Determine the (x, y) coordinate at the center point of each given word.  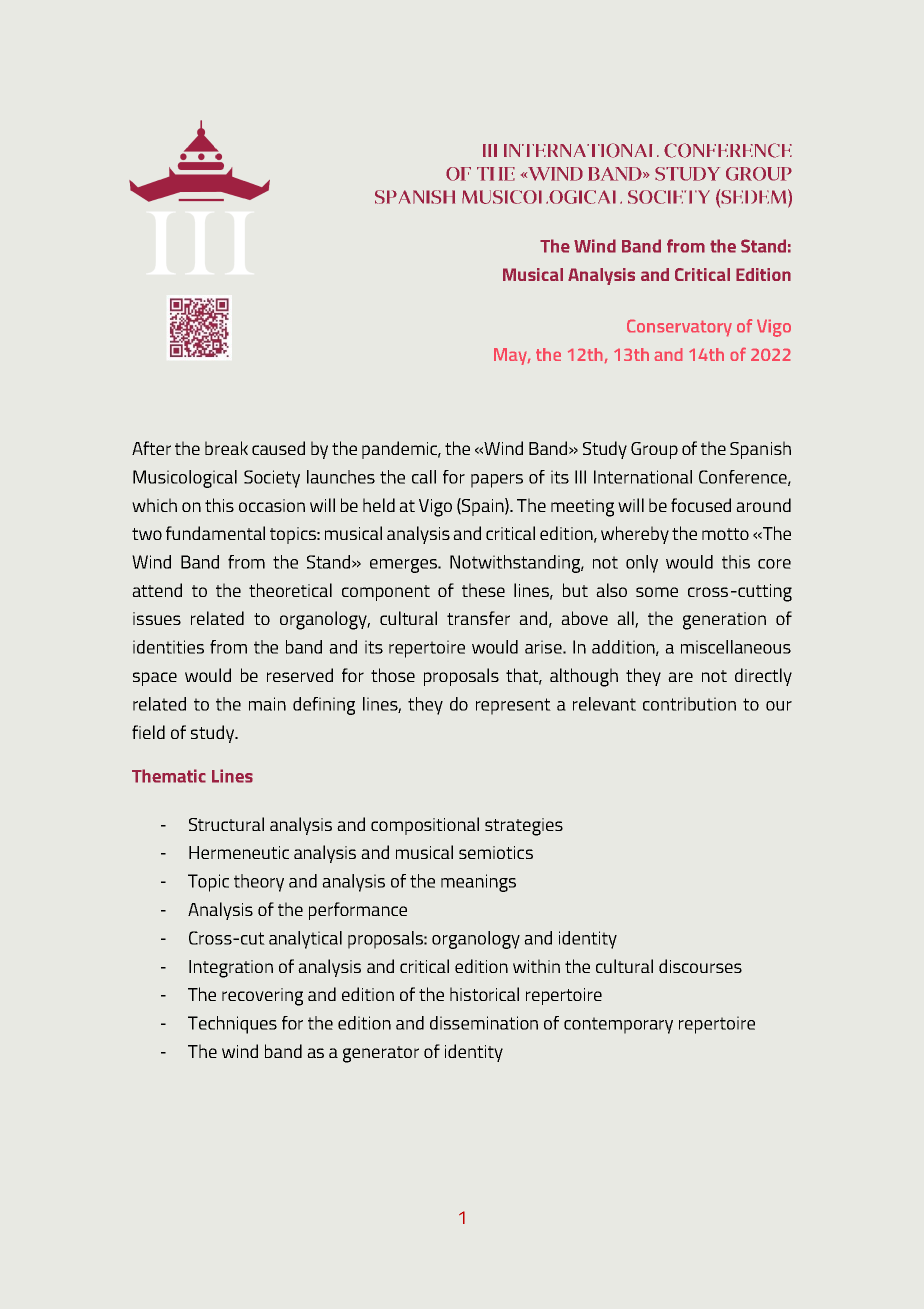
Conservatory (679, 328)
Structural (226, 824)
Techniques (232, 1025)
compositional (425, 826)
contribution (689, 704)
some (657, 592)
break (226, 448)
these (483, 590)
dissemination (484, 1023)
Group (654, 450)
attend (157, 590)
